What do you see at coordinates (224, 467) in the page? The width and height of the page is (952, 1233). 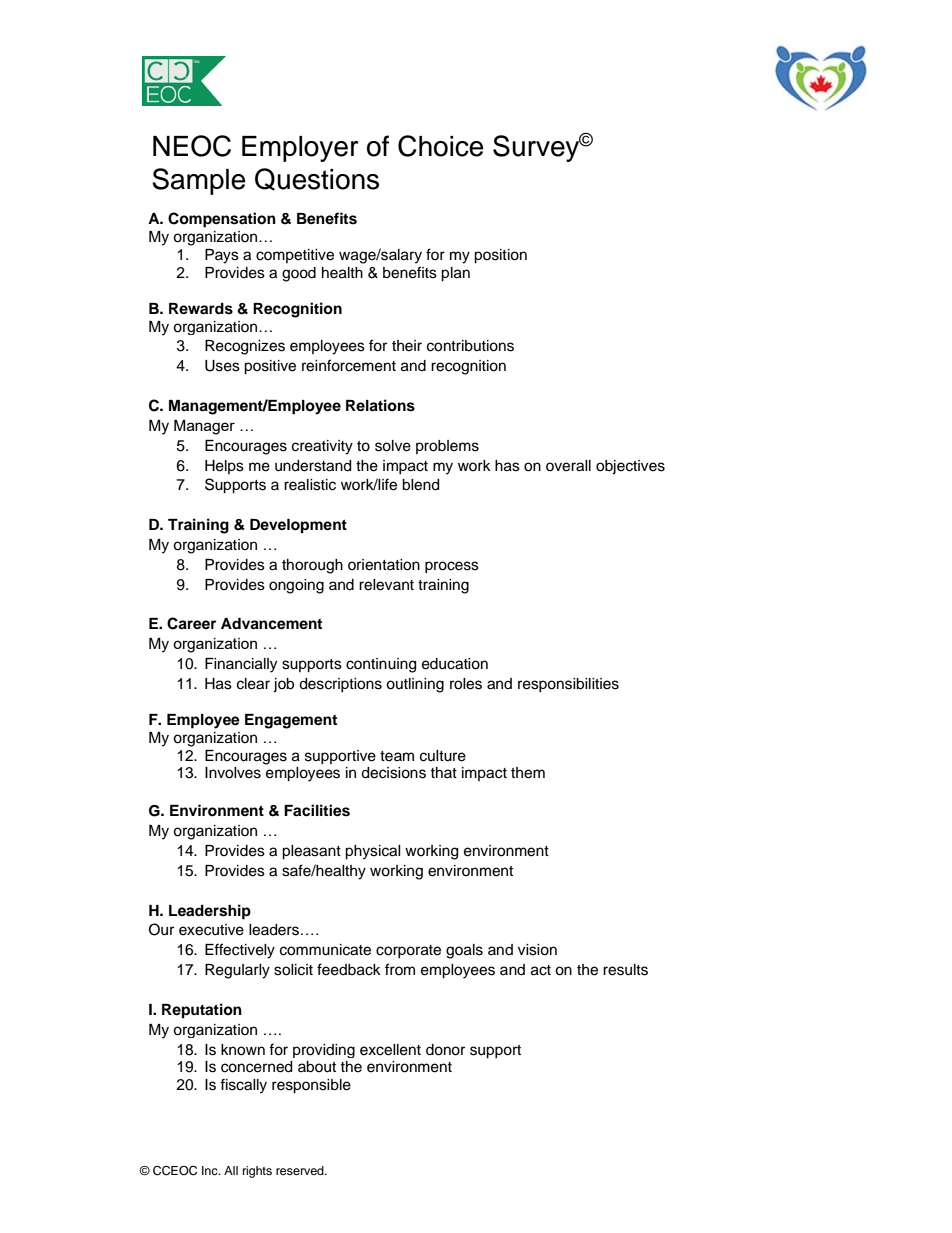 I see `Helps` at bounding box center [224, 467].
